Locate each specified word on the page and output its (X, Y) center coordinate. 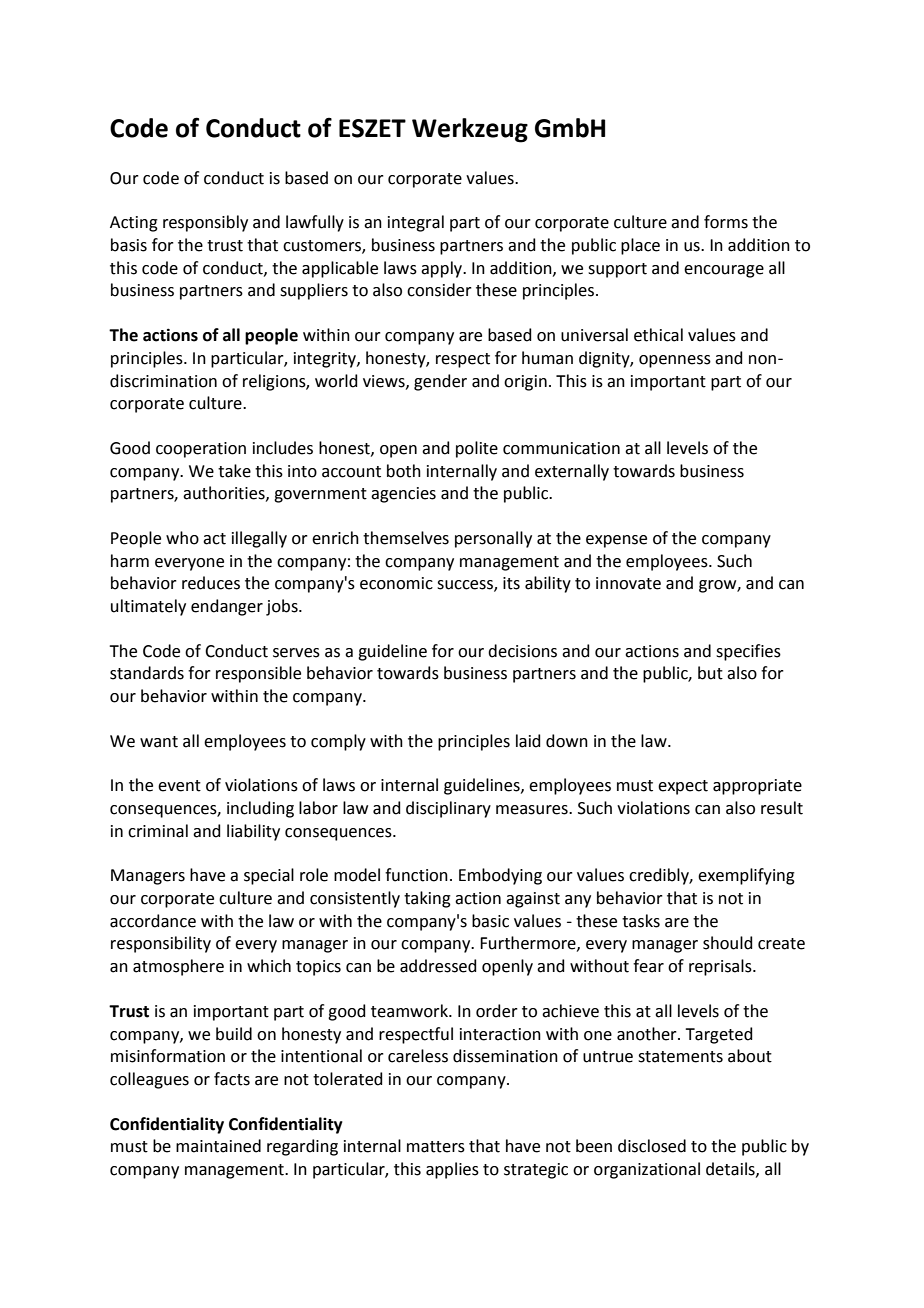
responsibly (205, 223)
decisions (522, 651)
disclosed (652, 1146)
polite (477, 449)
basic (490, 921)
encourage (724, 271)
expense (616, 541)
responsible (258, 674)
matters (436, 1147)
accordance (153, 921)
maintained (218, 1146)
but (710, 673)
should (728, 943)
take (234, 471)
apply (443, 269)
